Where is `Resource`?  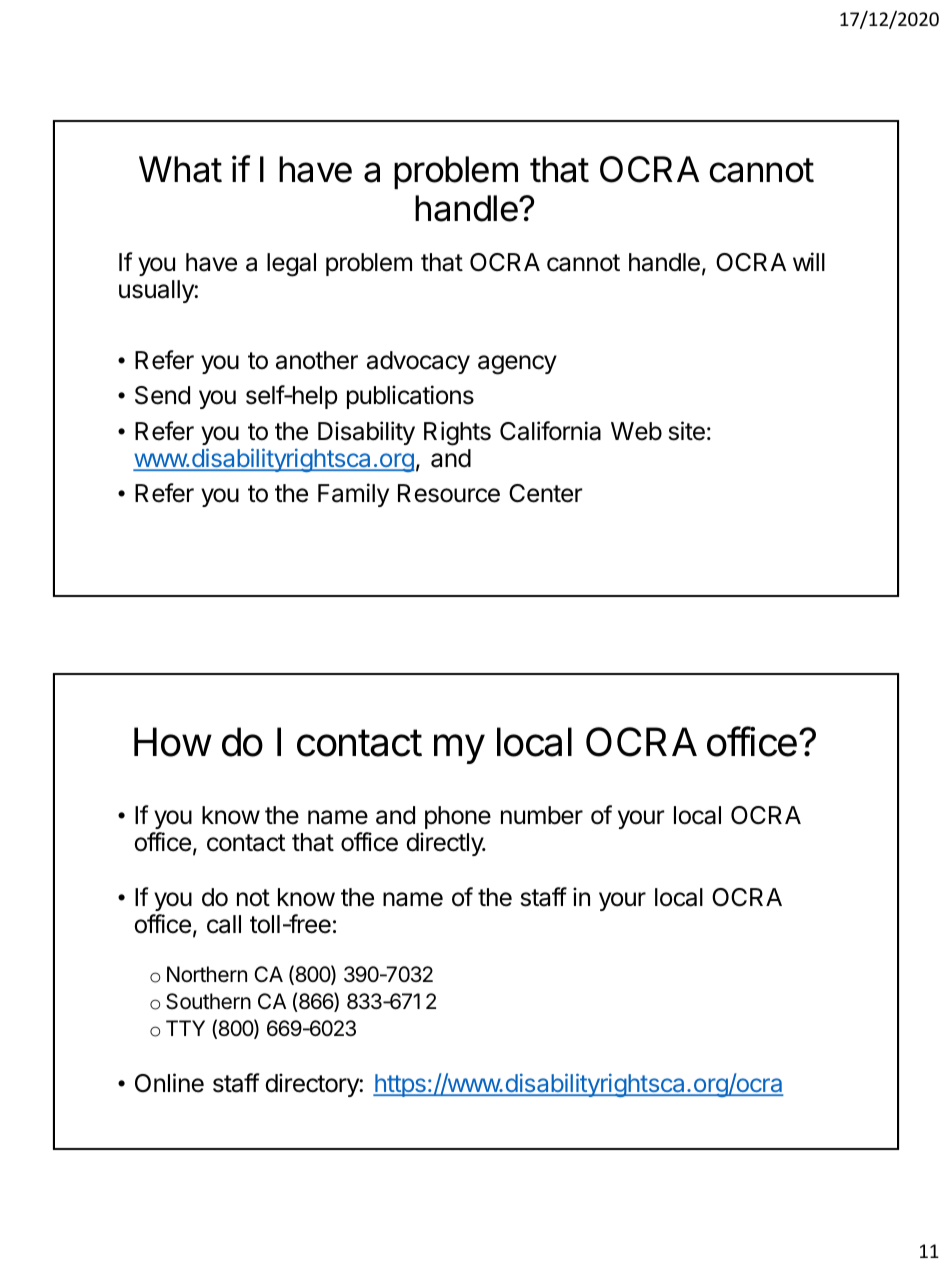 Resource is located at coordinates (449, 493).
